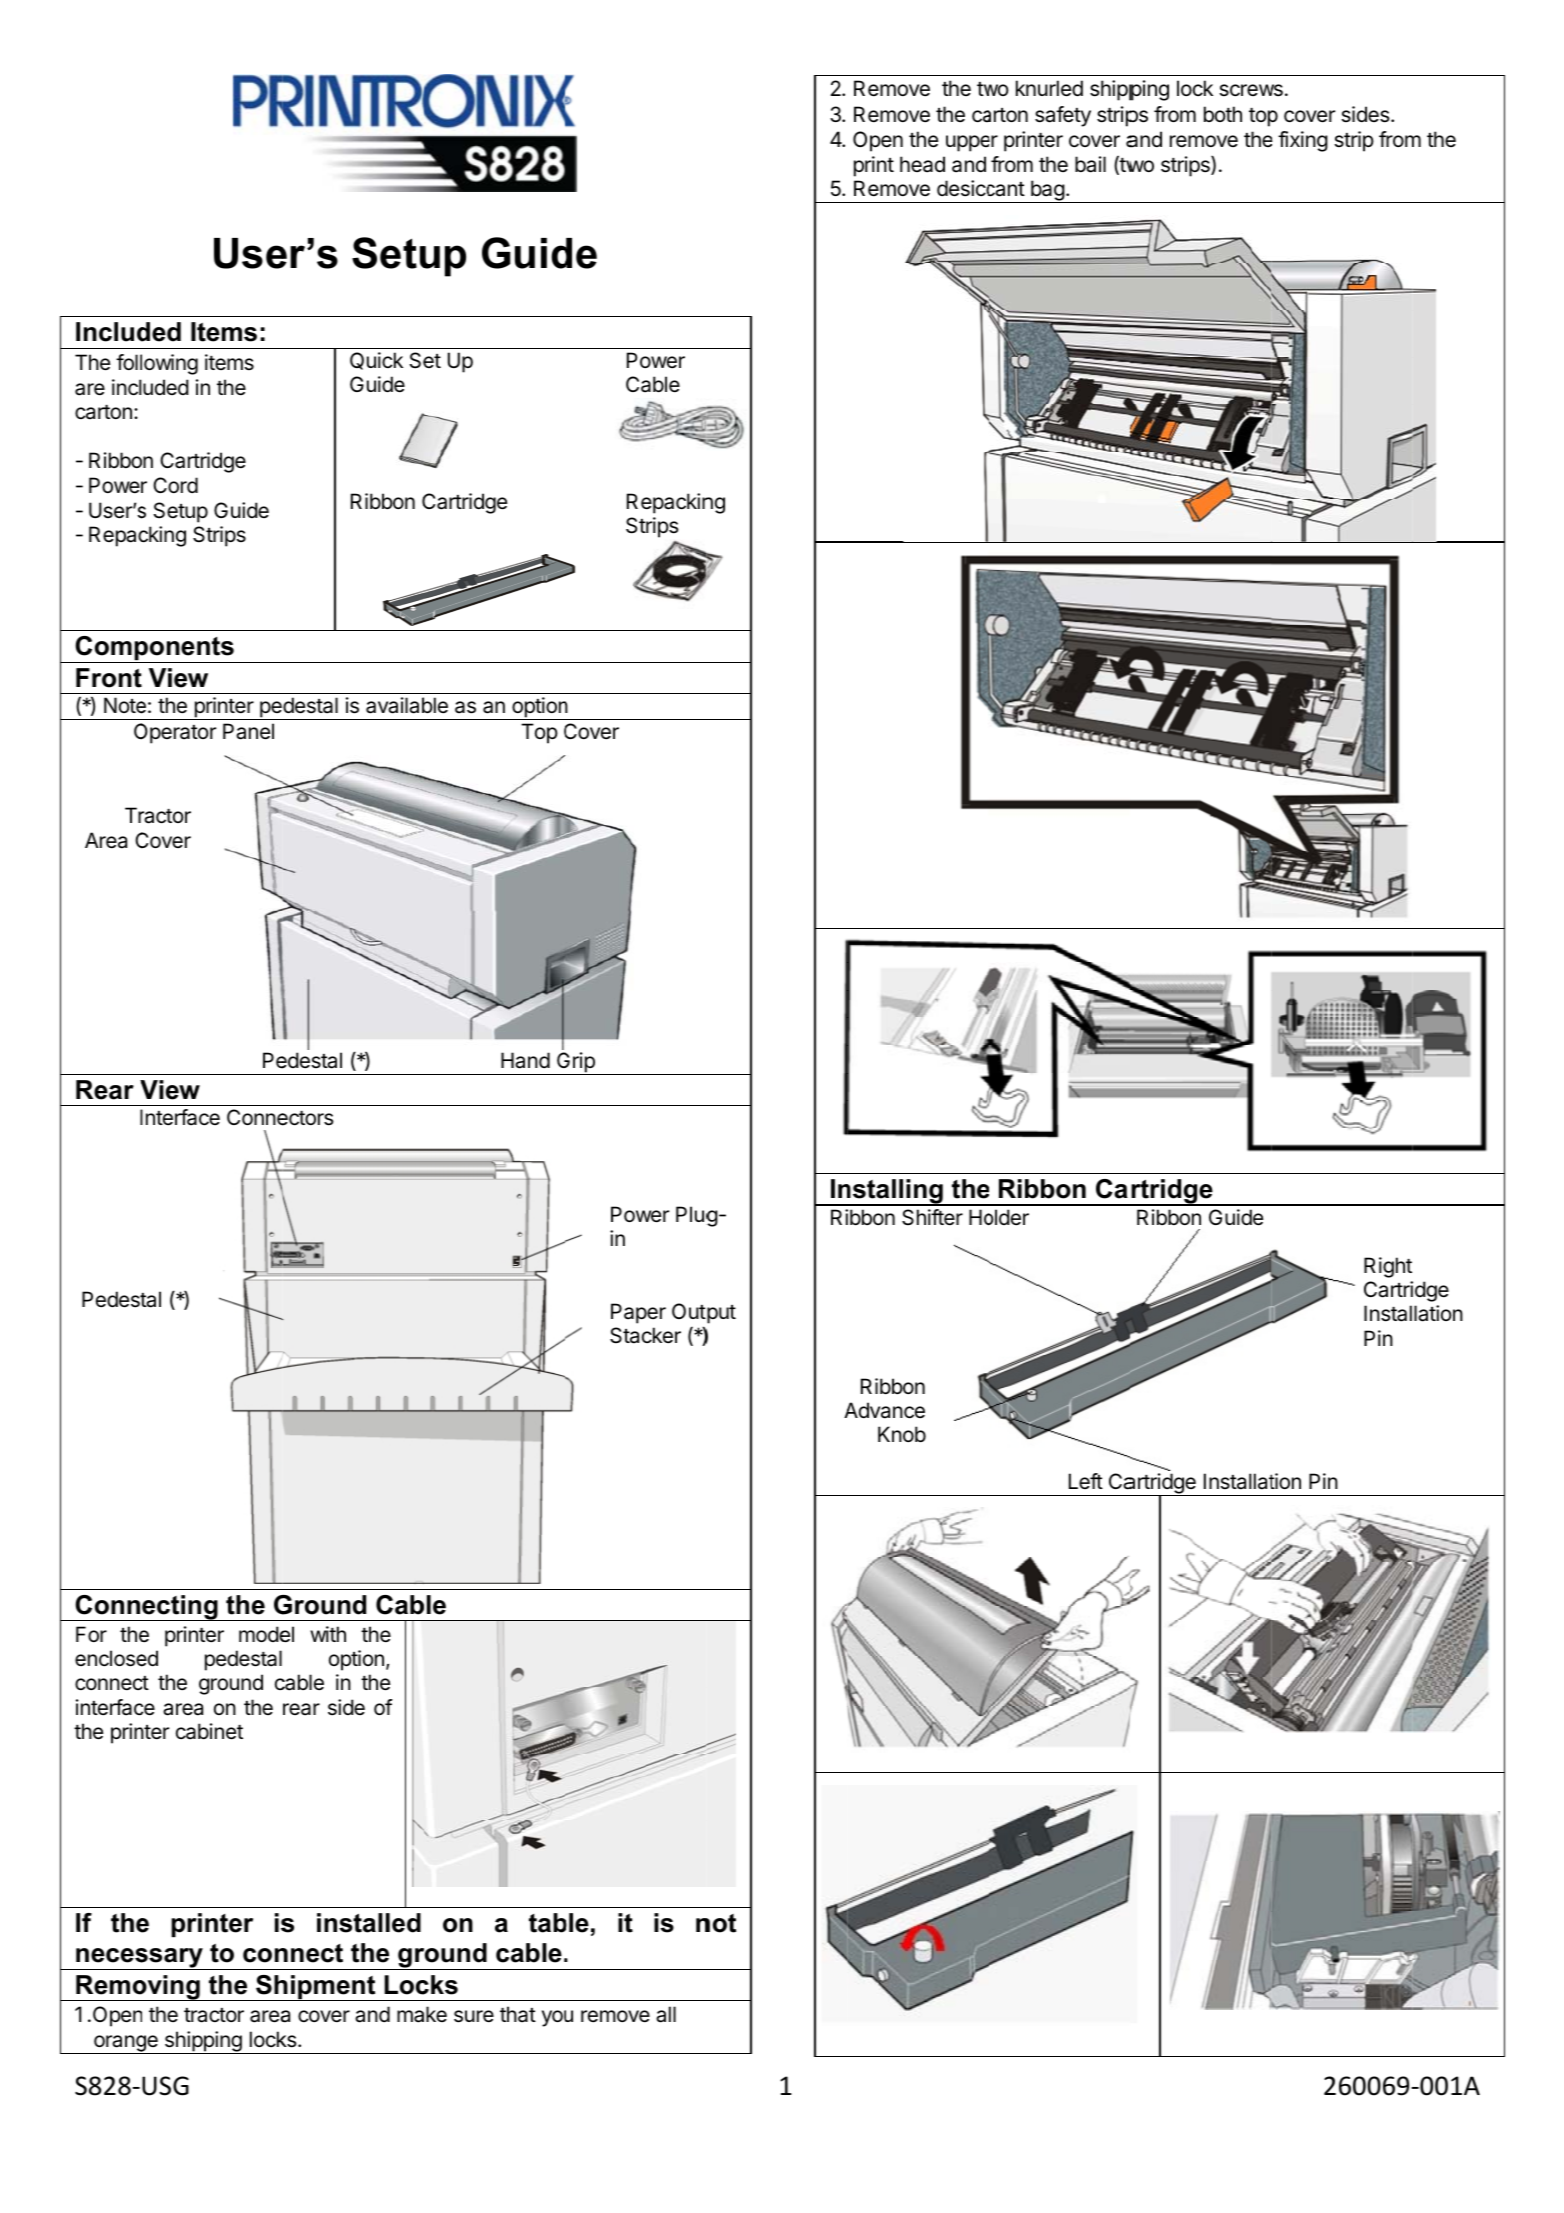 This screenshot has height=2213, width=1564. Describe the element at coordinates (1047, 191) in the screenshot. I see `bag` at that location.
